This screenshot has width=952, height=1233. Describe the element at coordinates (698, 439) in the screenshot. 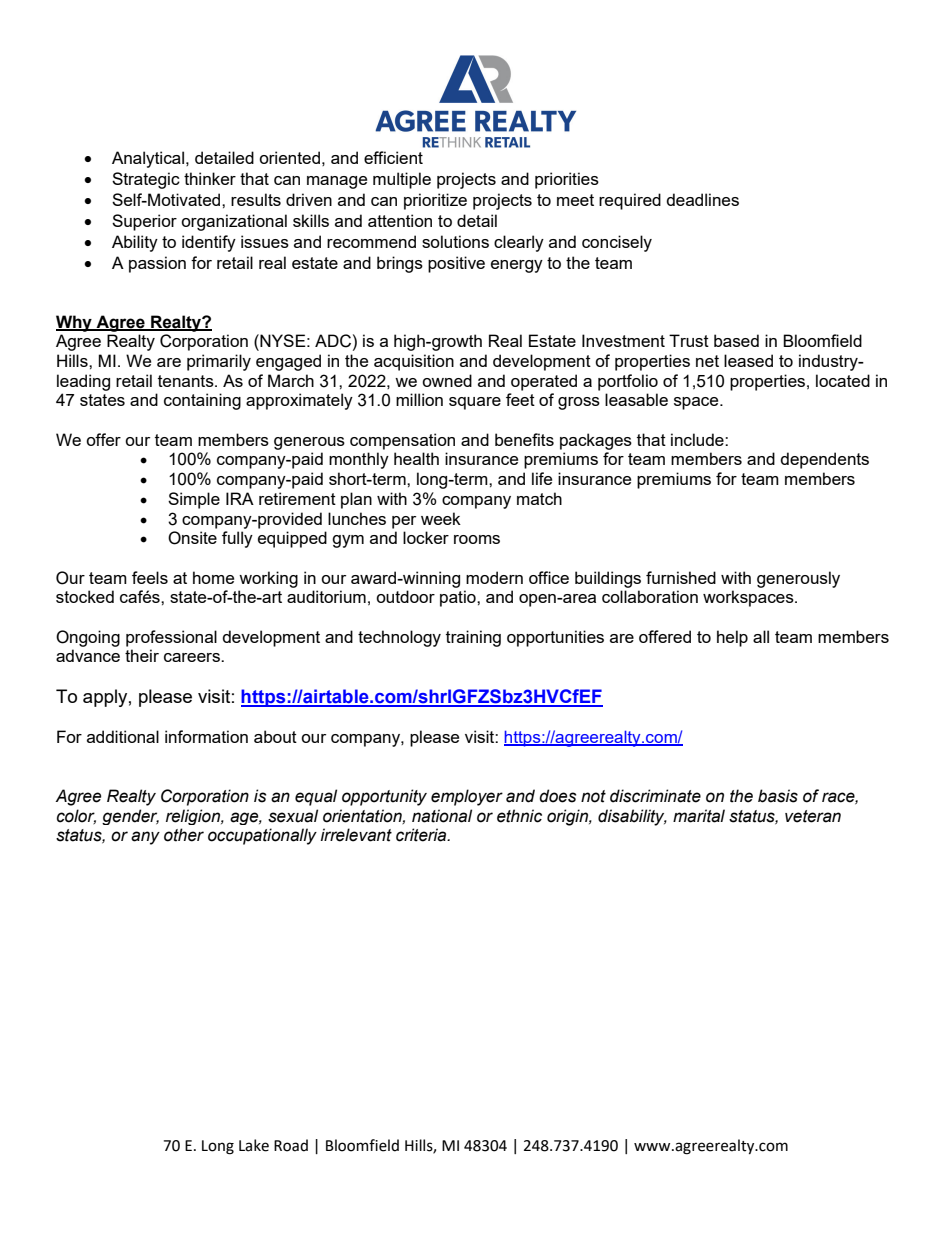

I see `include` at that location.
